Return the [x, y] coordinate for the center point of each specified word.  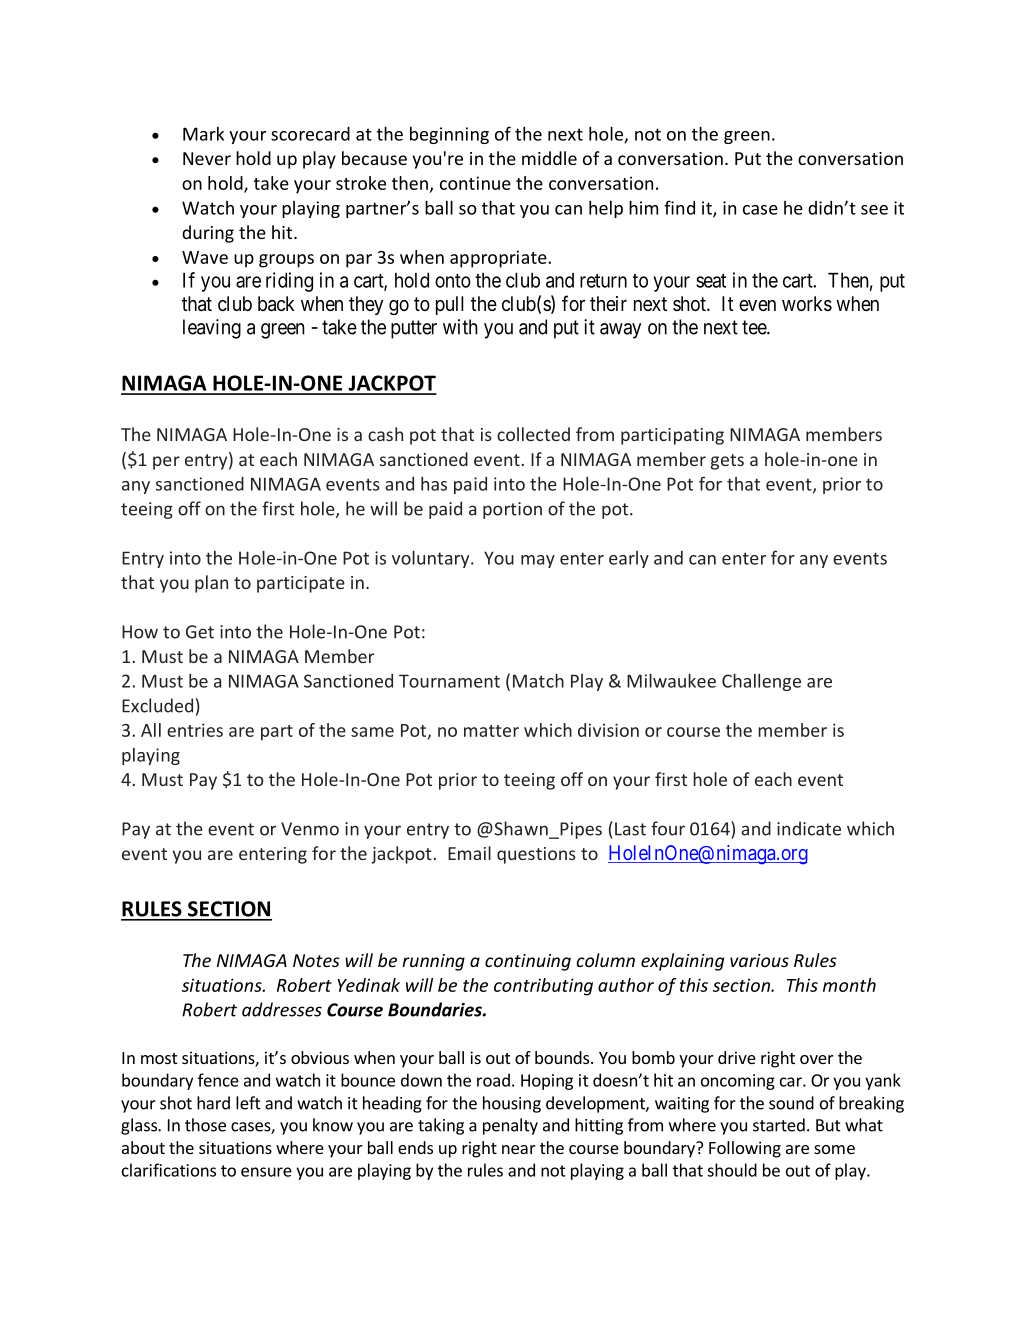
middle [549, 158]
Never [207, 158]
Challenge [761, 682]
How [140, 632]
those [205, 1125]
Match [538, 681]
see [874, 210]
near [519, 1149]
